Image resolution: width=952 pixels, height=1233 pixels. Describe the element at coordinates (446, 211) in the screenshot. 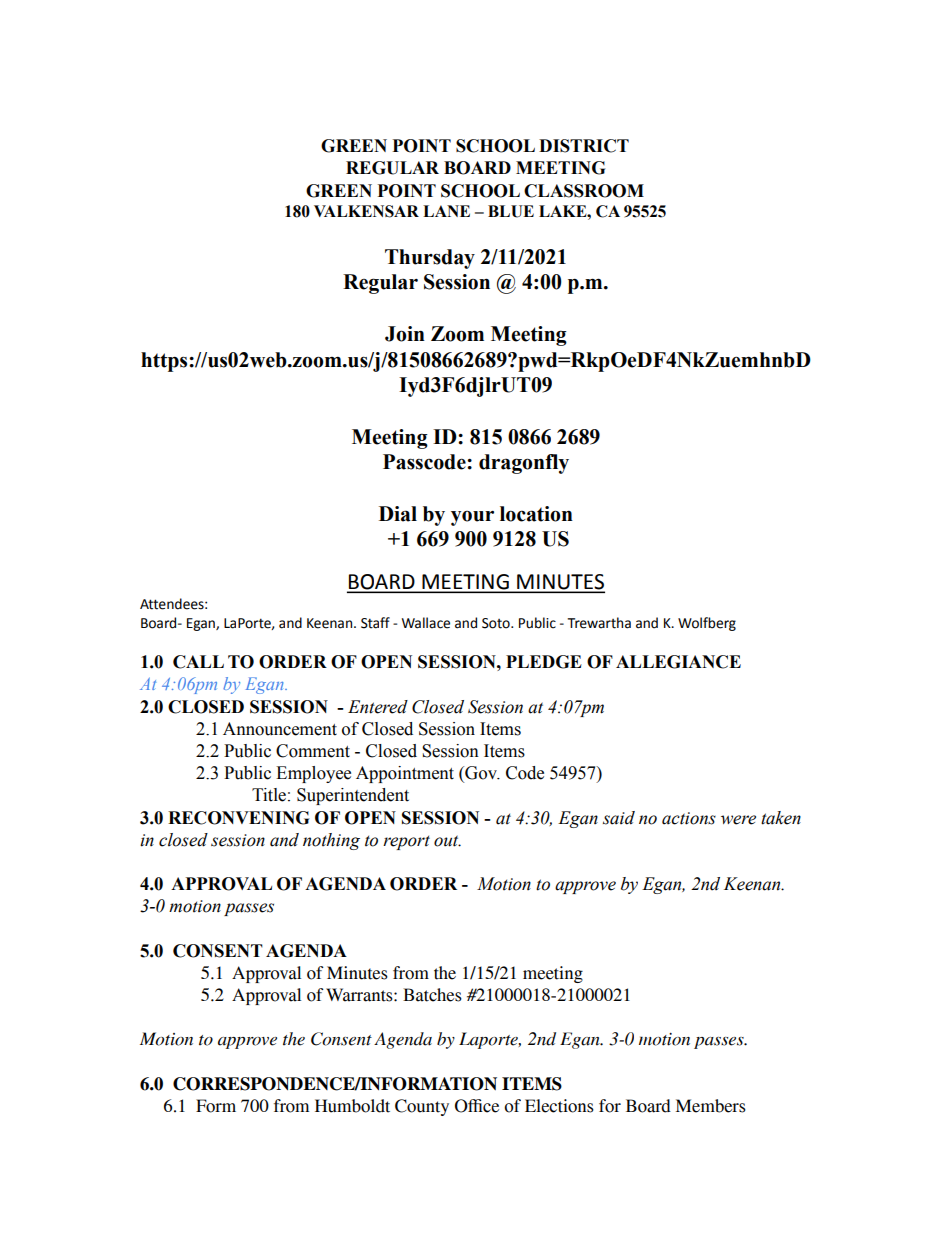

I see `LANE` at that location.
